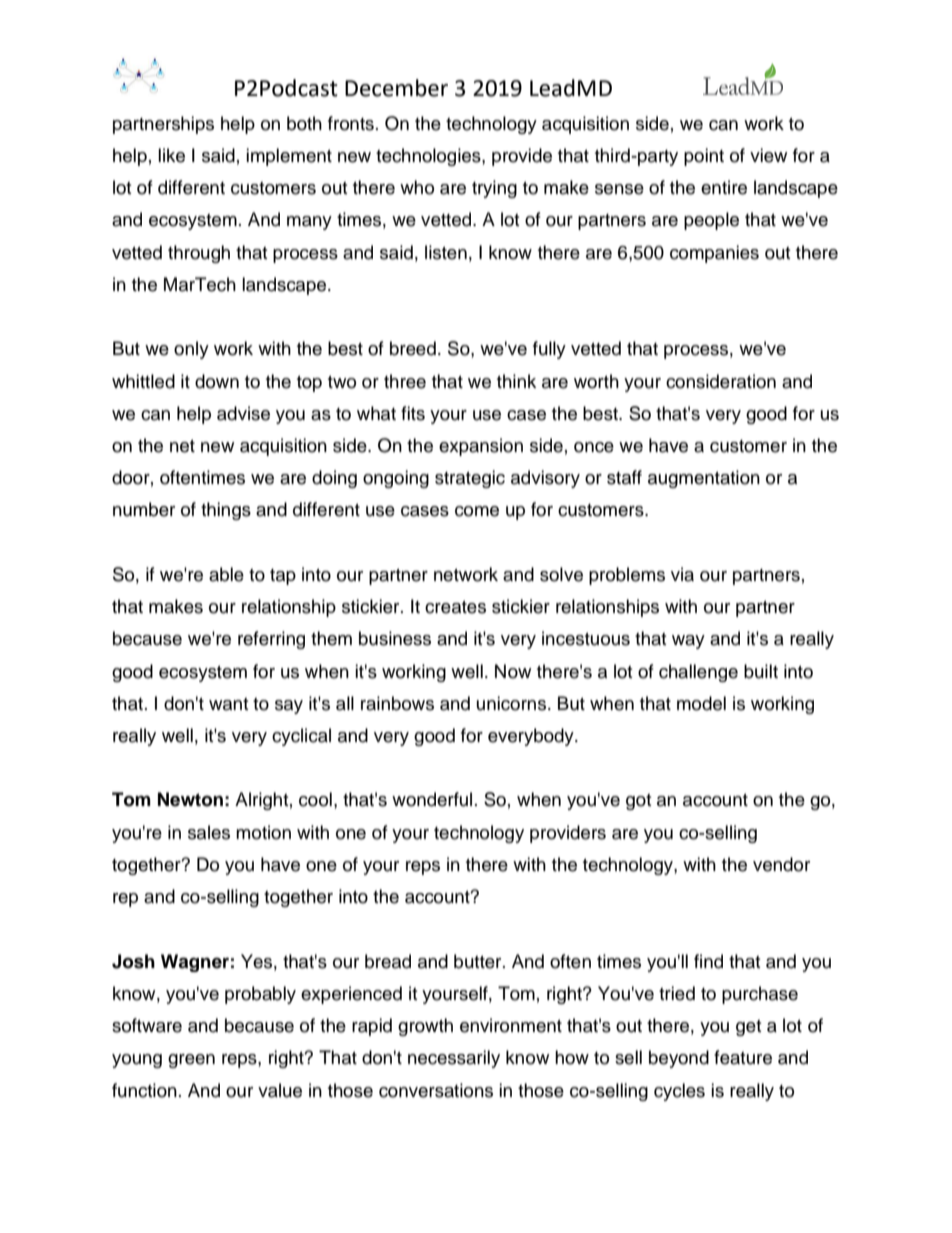 The height and width of the page is (1233, 952). Describe the element at coordinates (454, 1059) in the page. I see `necessarily` at that location.
